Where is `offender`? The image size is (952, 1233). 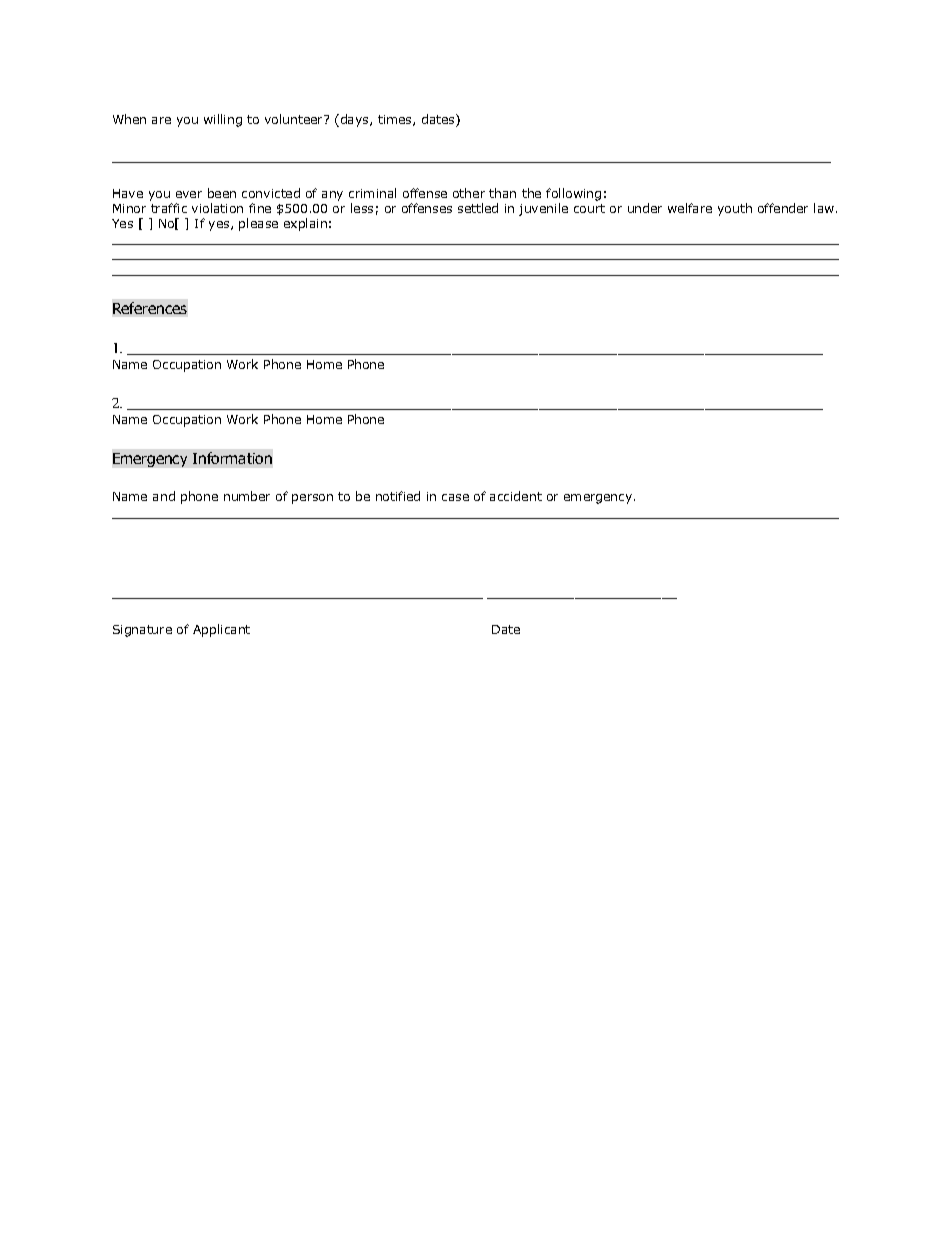 offender is located at coordinates (783, 208).
